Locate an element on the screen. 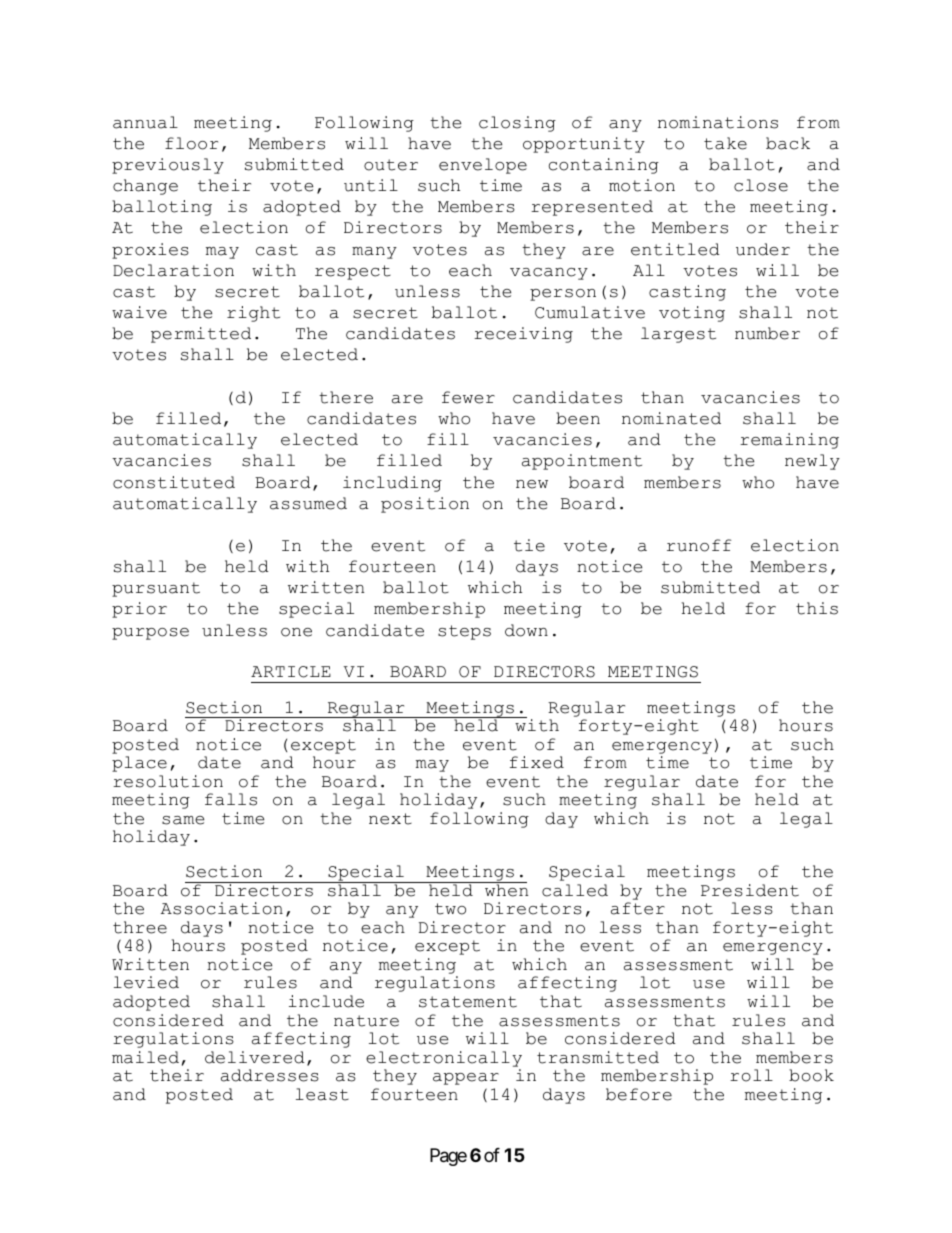 This screenshot has height=1233, width=952. steps is located at coordinates (464, 632).
